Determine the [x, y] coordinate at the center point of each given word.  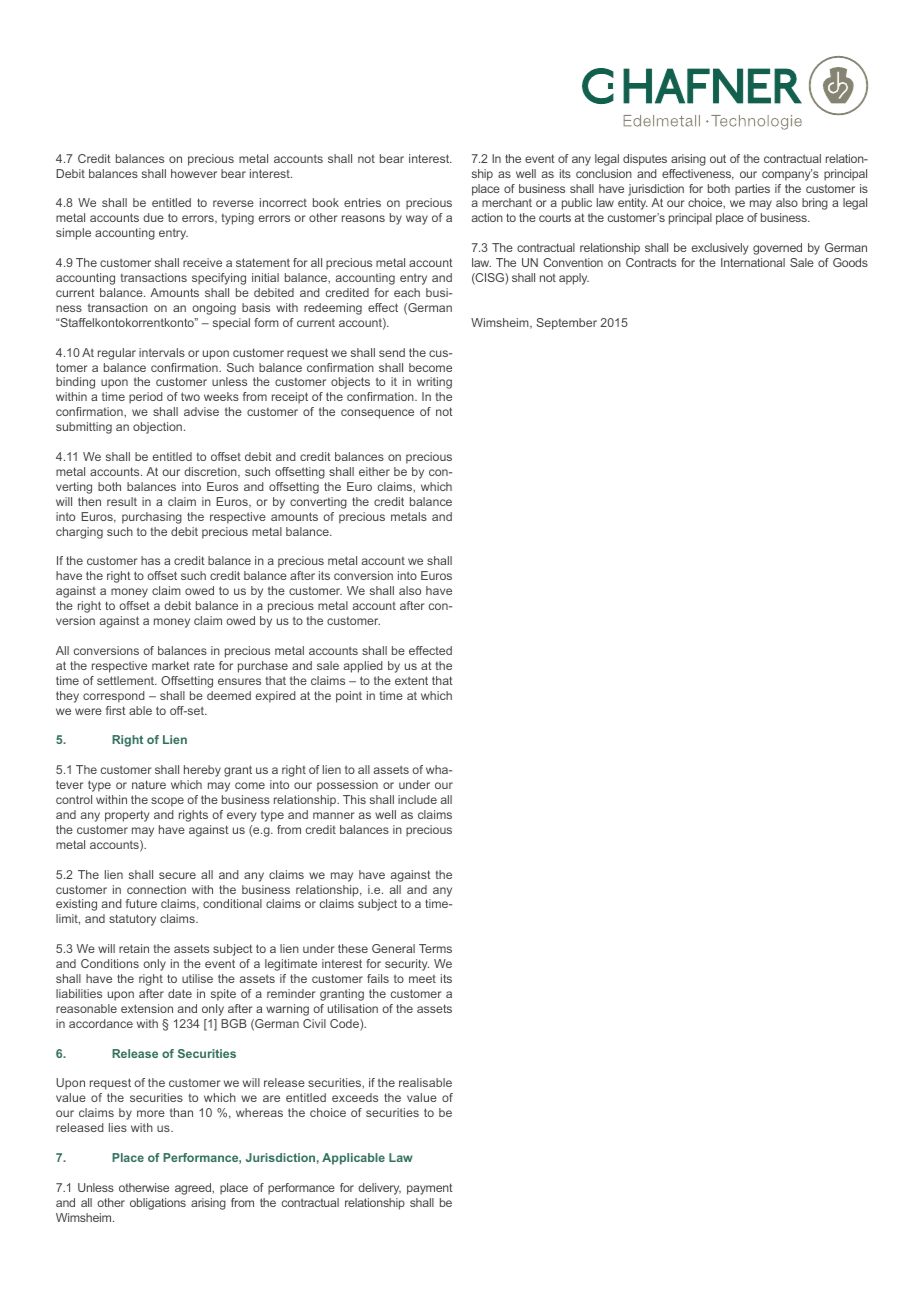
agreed [194, 1189]
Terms [435, 948]
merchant [507, 202]
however [194, 173]
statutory [132, 920]
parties [752, 190]
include [417, 799]
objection [157, 428]
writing [434, 383]
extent [411, 680]
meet [422, 979]
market [171, 665]
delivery [379, 1189]
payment [430, 1189]
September [566, 324]
